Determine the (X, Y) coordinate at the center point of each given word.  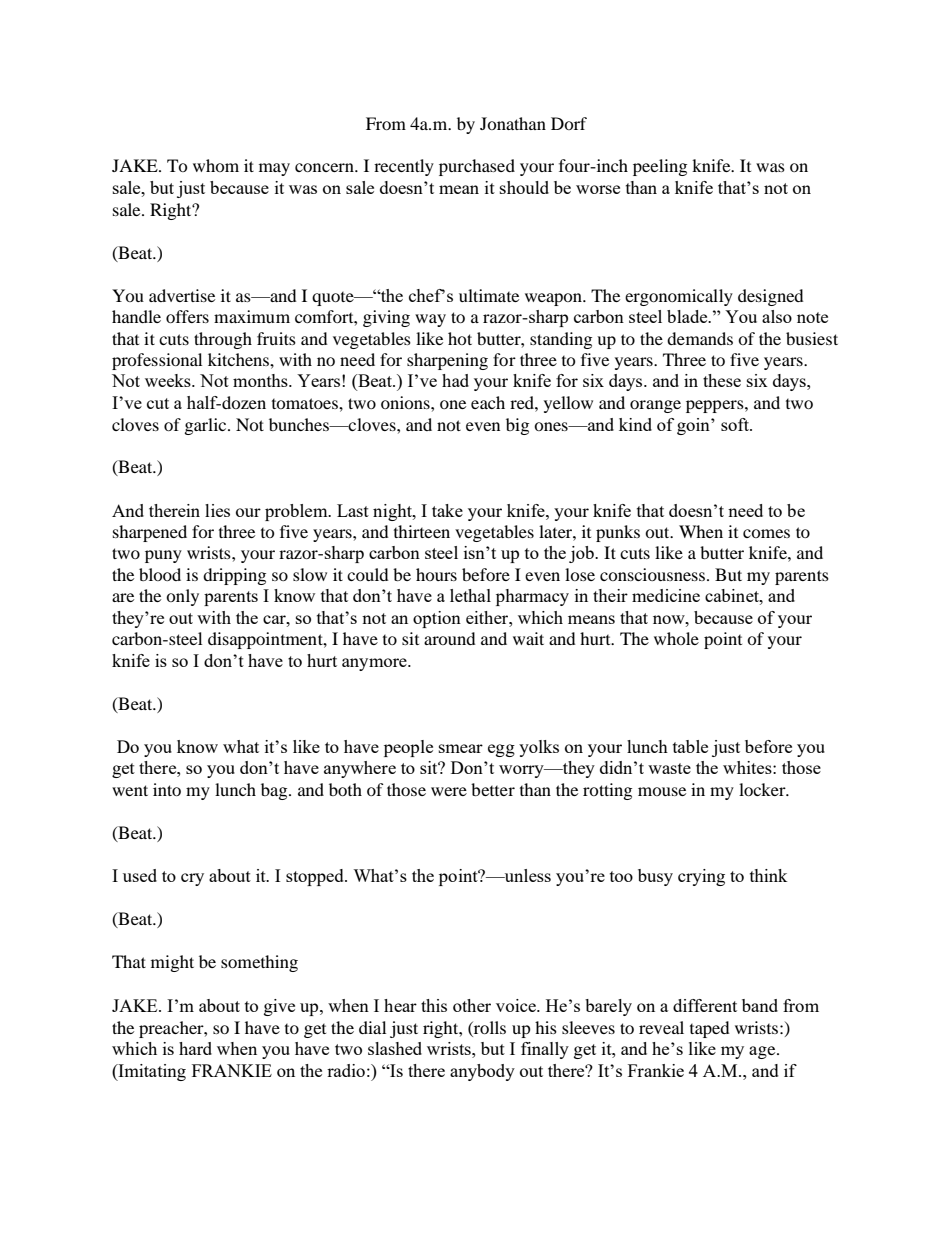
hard (195, 1048)
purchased (477, 167)
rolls (489, 1027)
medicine (666, 595)
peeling (660, 167)
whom (216, 165)
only (182, 597)
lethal (470, 595)
